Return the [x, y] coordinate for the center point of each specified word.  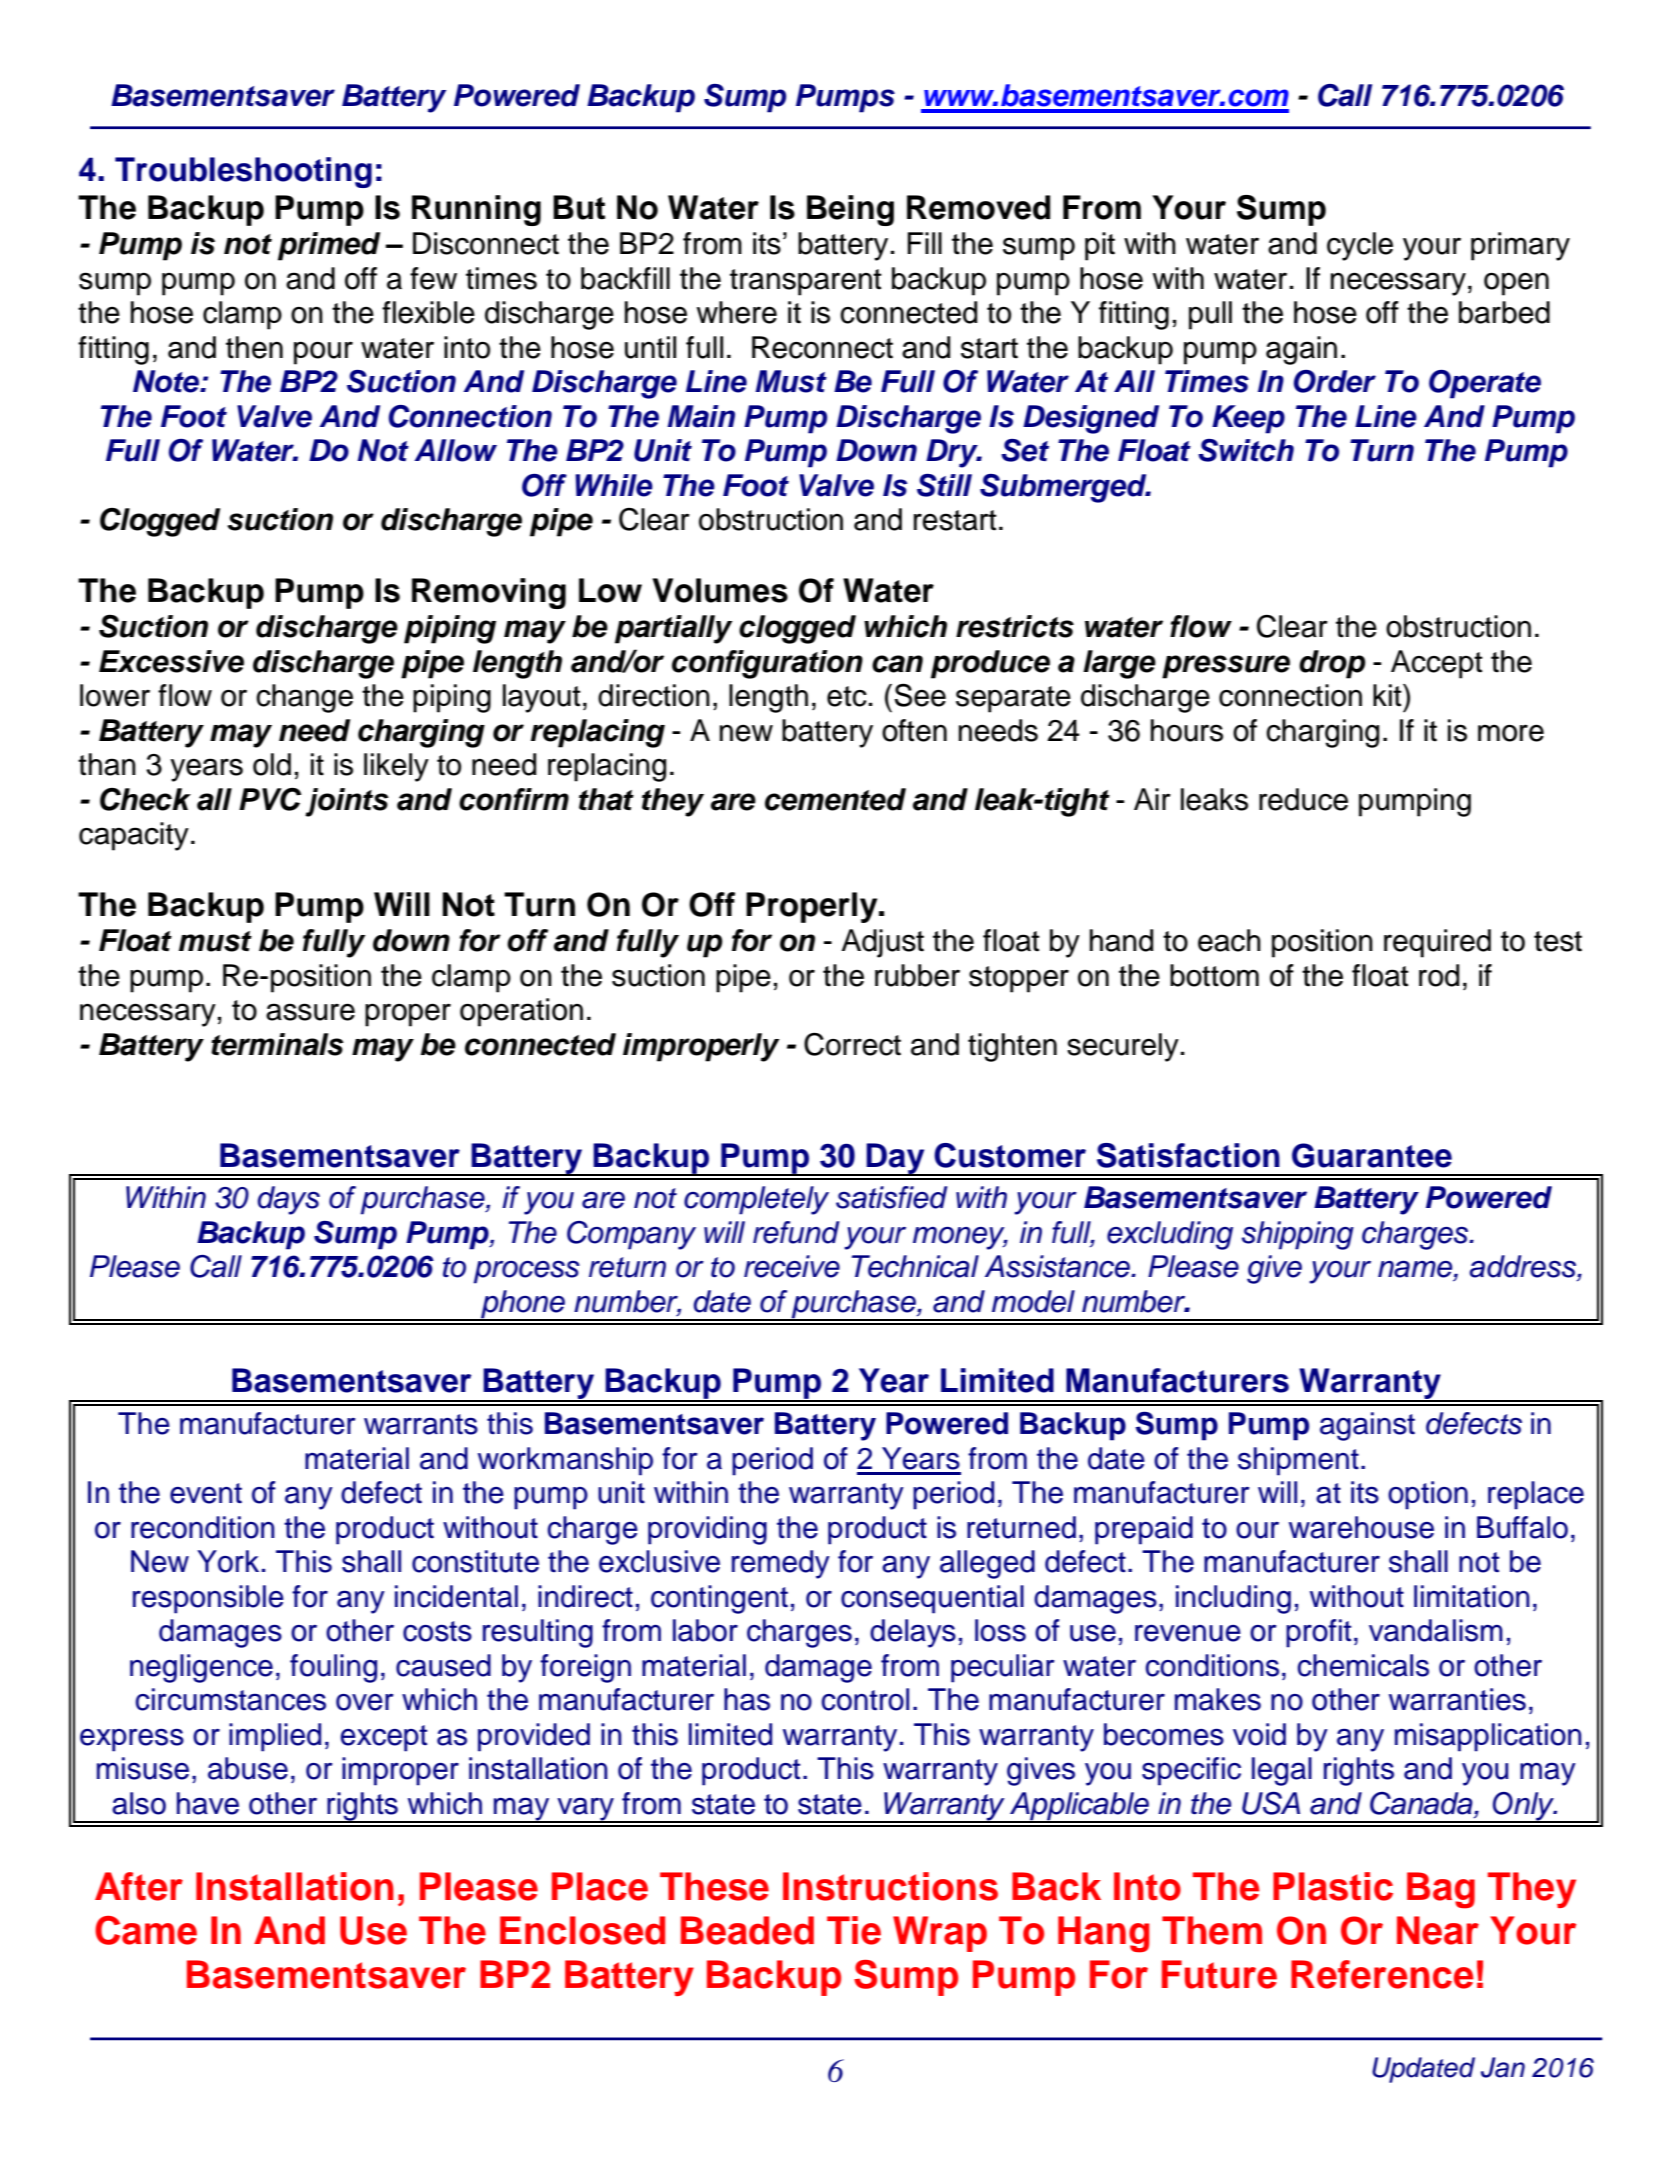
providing [707, 1530]
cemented [835, 799]
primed [329, 246]
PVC [270, 799]
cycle [1360, 246]
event [206, 1493]
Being [850, 210]
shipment [1298, 1461]
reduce [1303, 799]
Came [146, 1930]
